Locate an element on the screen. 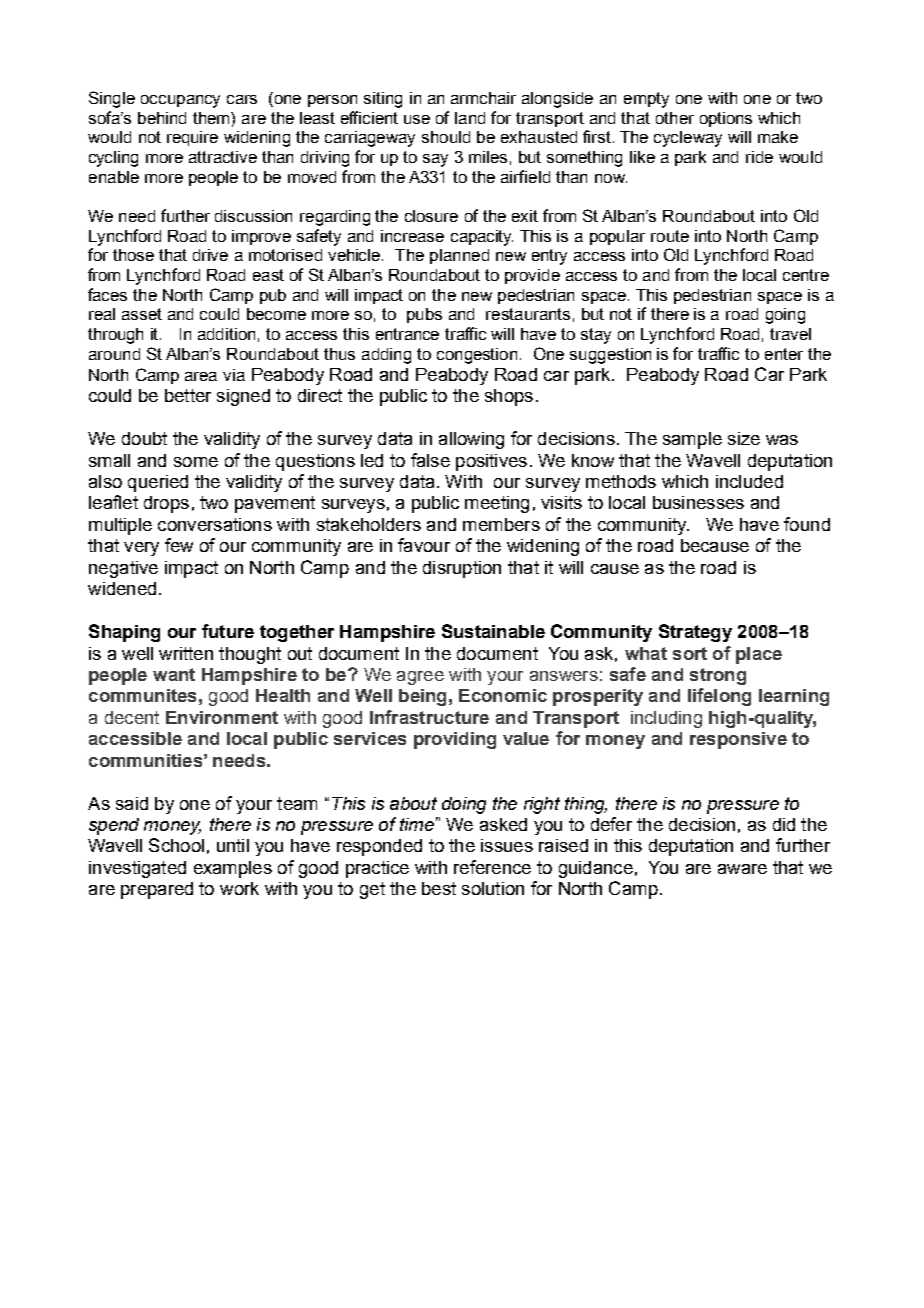 This screenshot has height=1308, width=924. enter is located at coordinates (784, 354).
